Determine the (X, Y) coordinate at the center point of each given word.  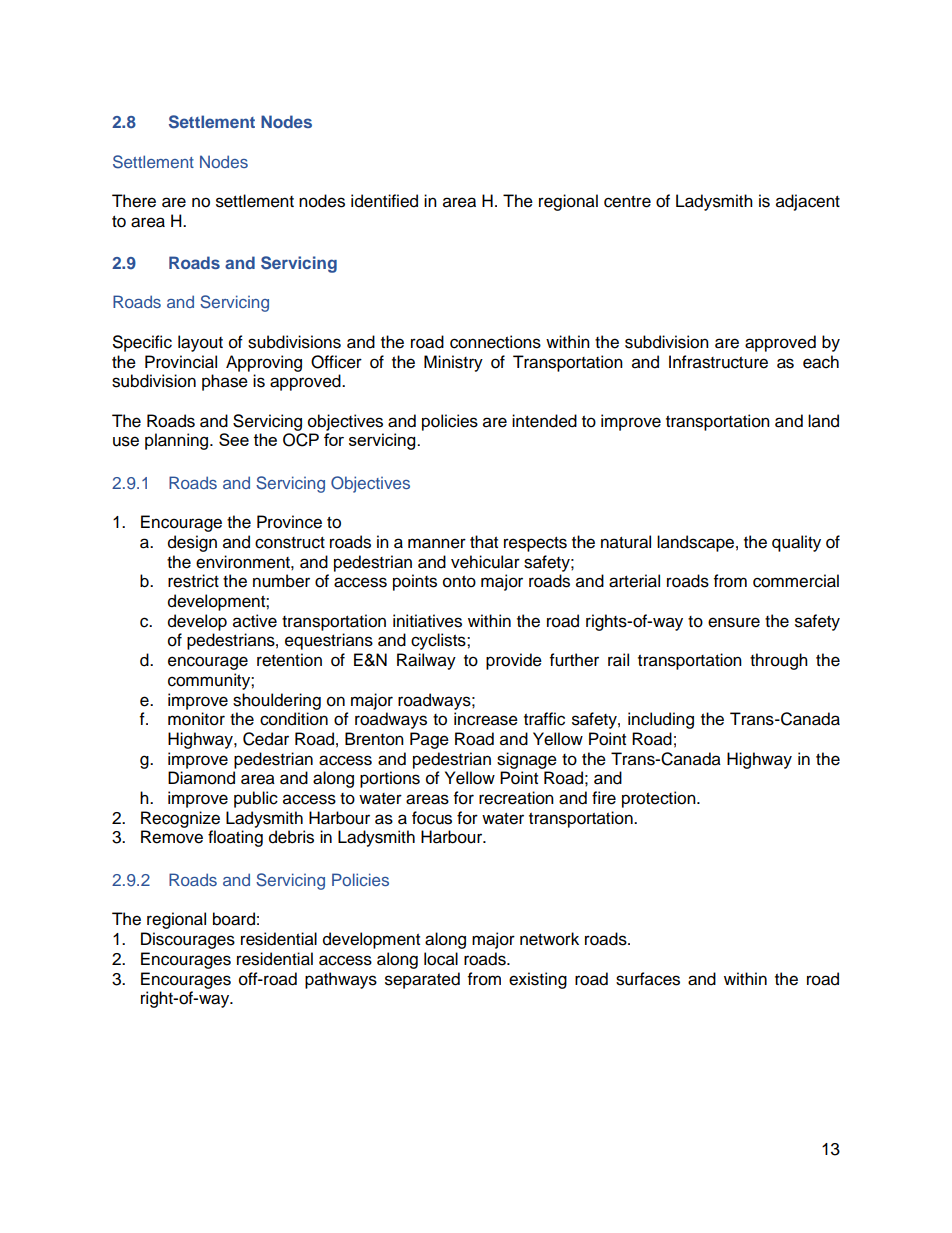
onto (459, 582)
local (441, 959)
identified (384, 201)
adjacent (808, 202)
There (134, 201)
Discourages (188, 940)
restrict (193, 581)
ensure (734, 622)
